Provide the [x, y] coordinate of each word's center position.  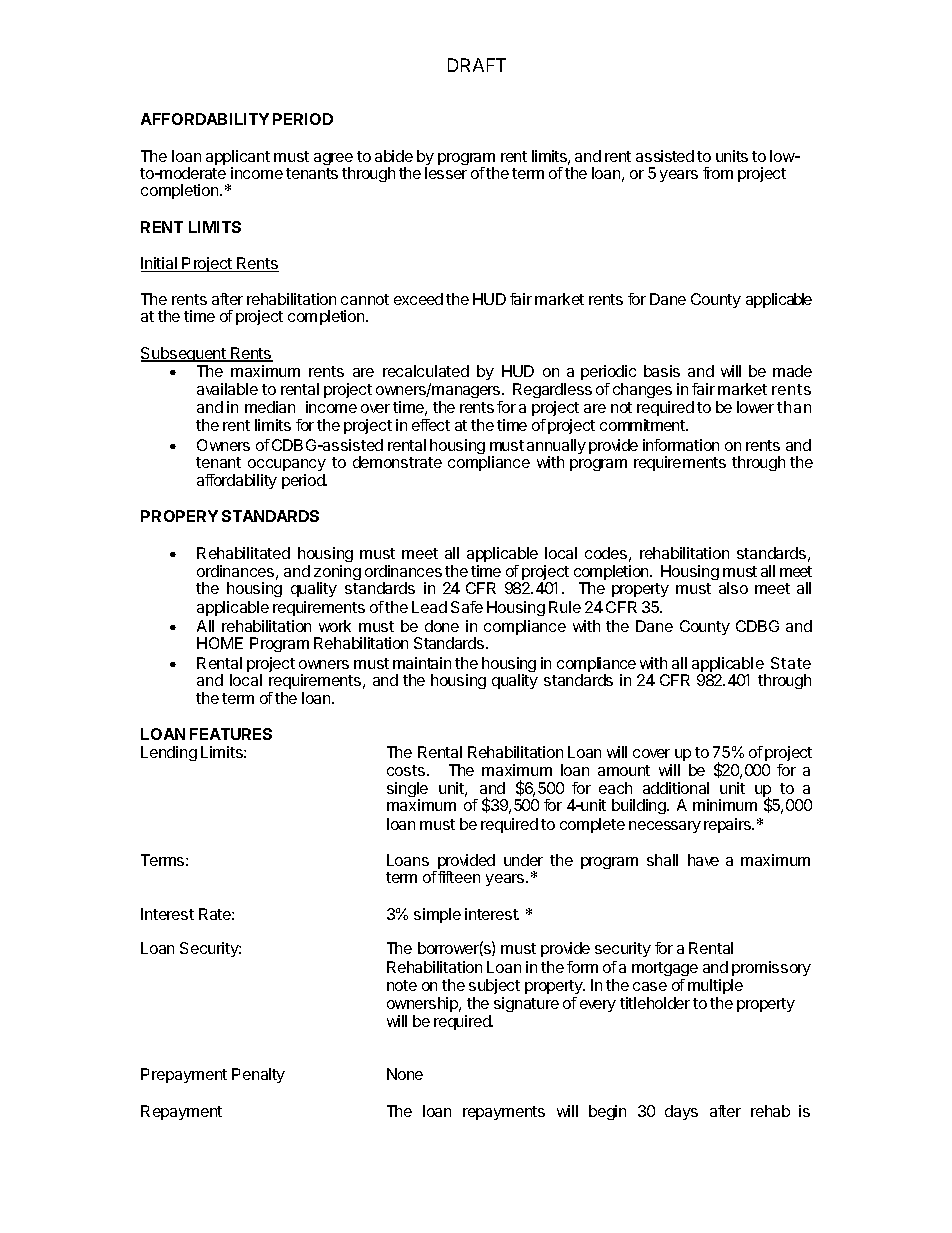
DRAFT [477, 65]
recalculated [426, 371]
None [405, 1074]
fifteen [459, 877]
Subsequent [184, 354]
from [718, 173]
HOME [220, 643]
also [733, 588]
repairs [728, 825]
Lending [169, 753]
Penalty [258, 1075]
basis [662, 371]
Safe [467, 607]
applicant [238, 159]
